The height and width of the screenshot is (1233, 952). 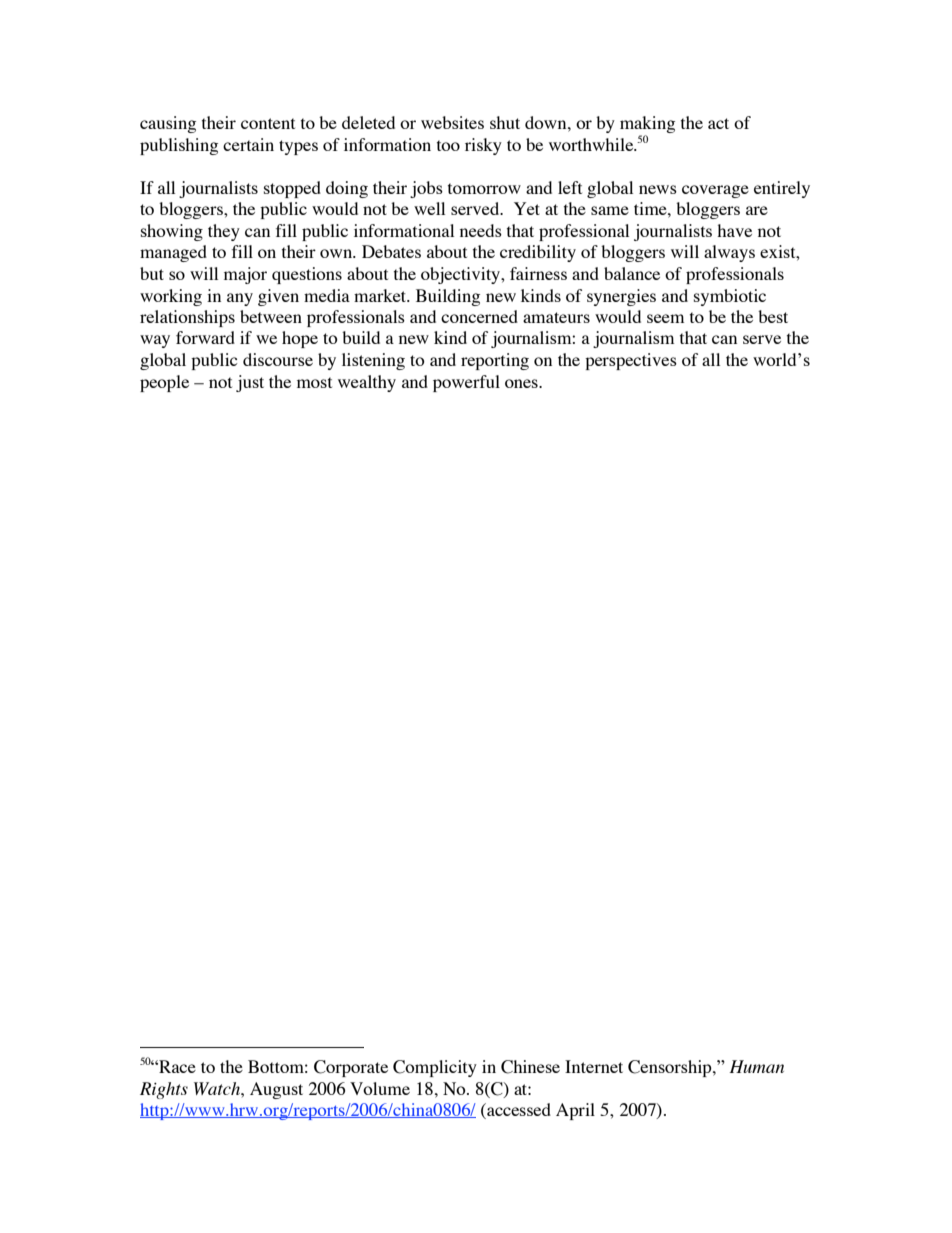 What do you see at coordinates (483, 146) in the screenshot?
I see `risky` at bounding box center [483, 146].
